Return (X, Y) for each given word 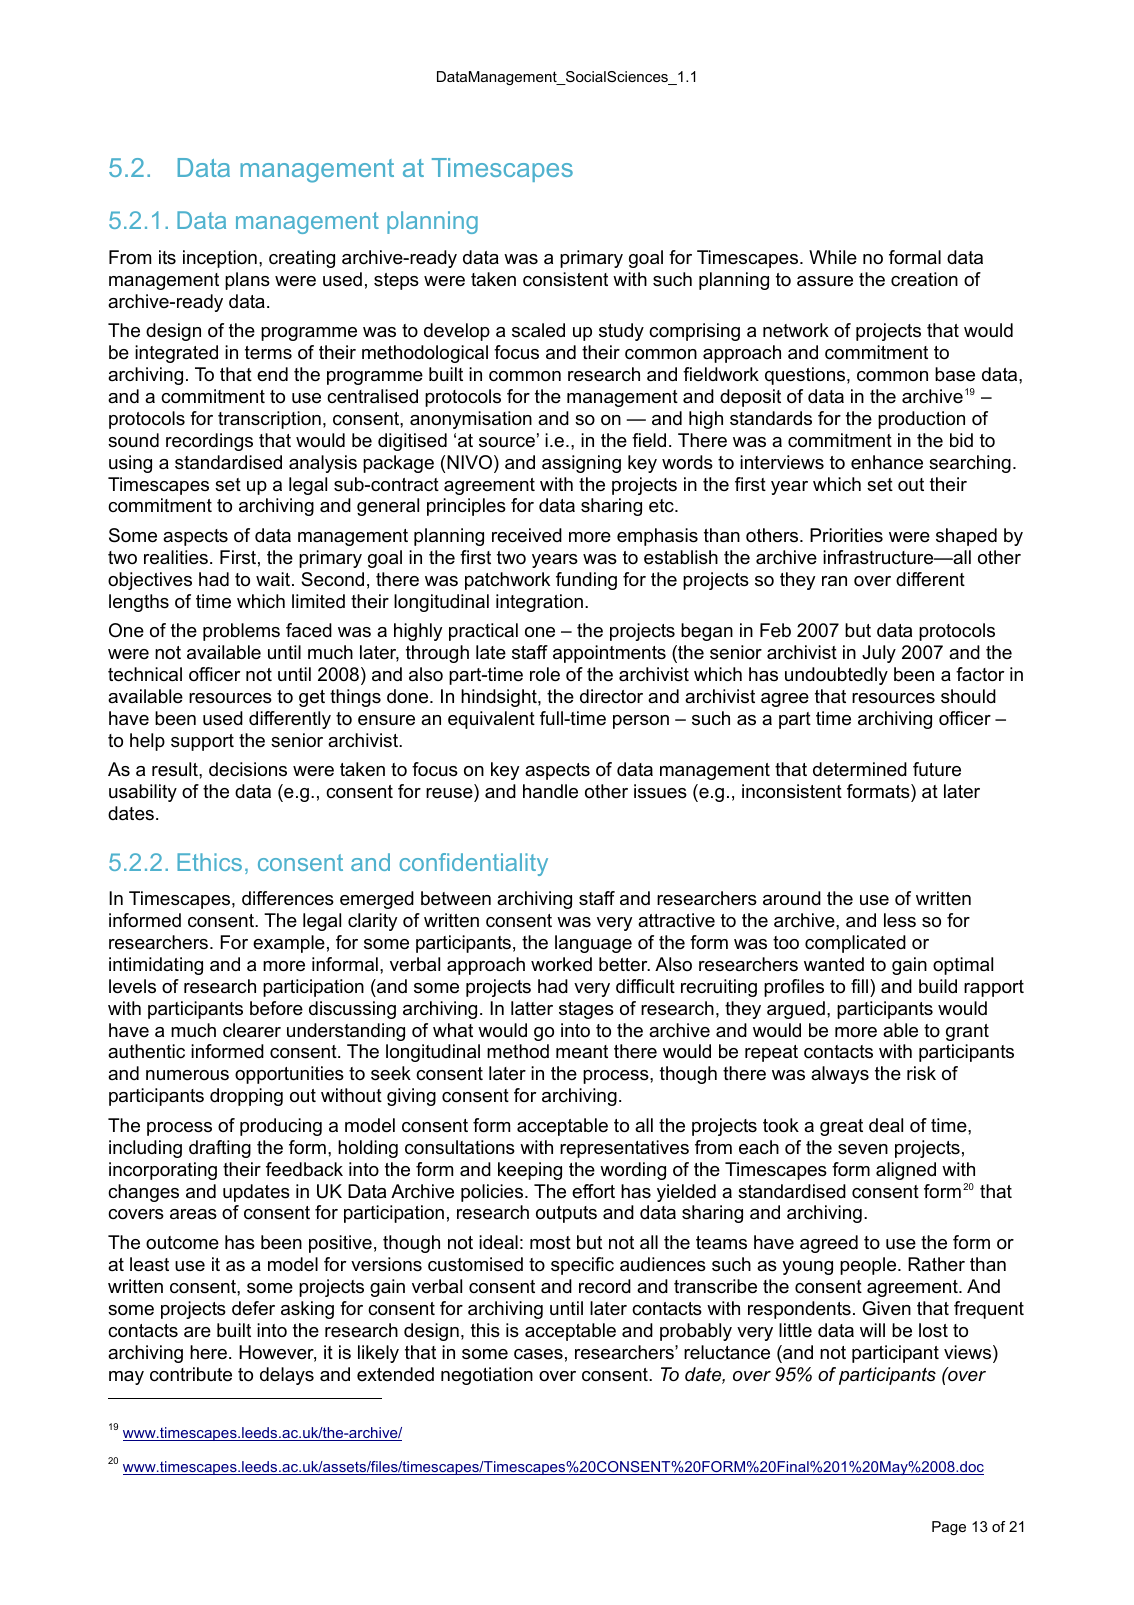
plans (247, 281)
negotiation (487, 1376)
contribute (191, 1374)
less (900, 920)
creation (924, 279)
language (593, 944)
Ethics (209, 862)
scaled (538, 330)
